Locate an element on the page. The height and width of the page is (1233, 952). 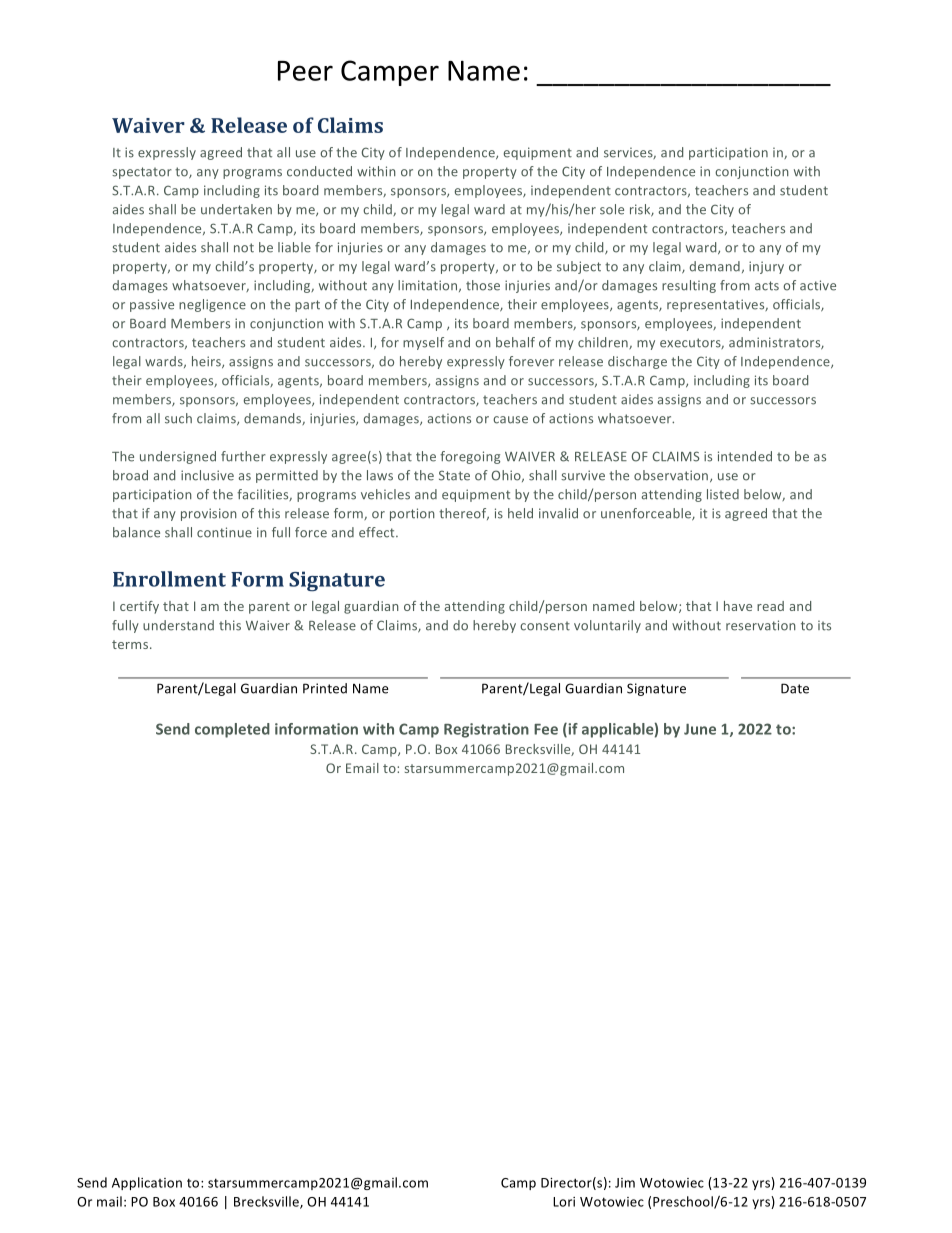
discharge is located at coordinates (637, 362).
